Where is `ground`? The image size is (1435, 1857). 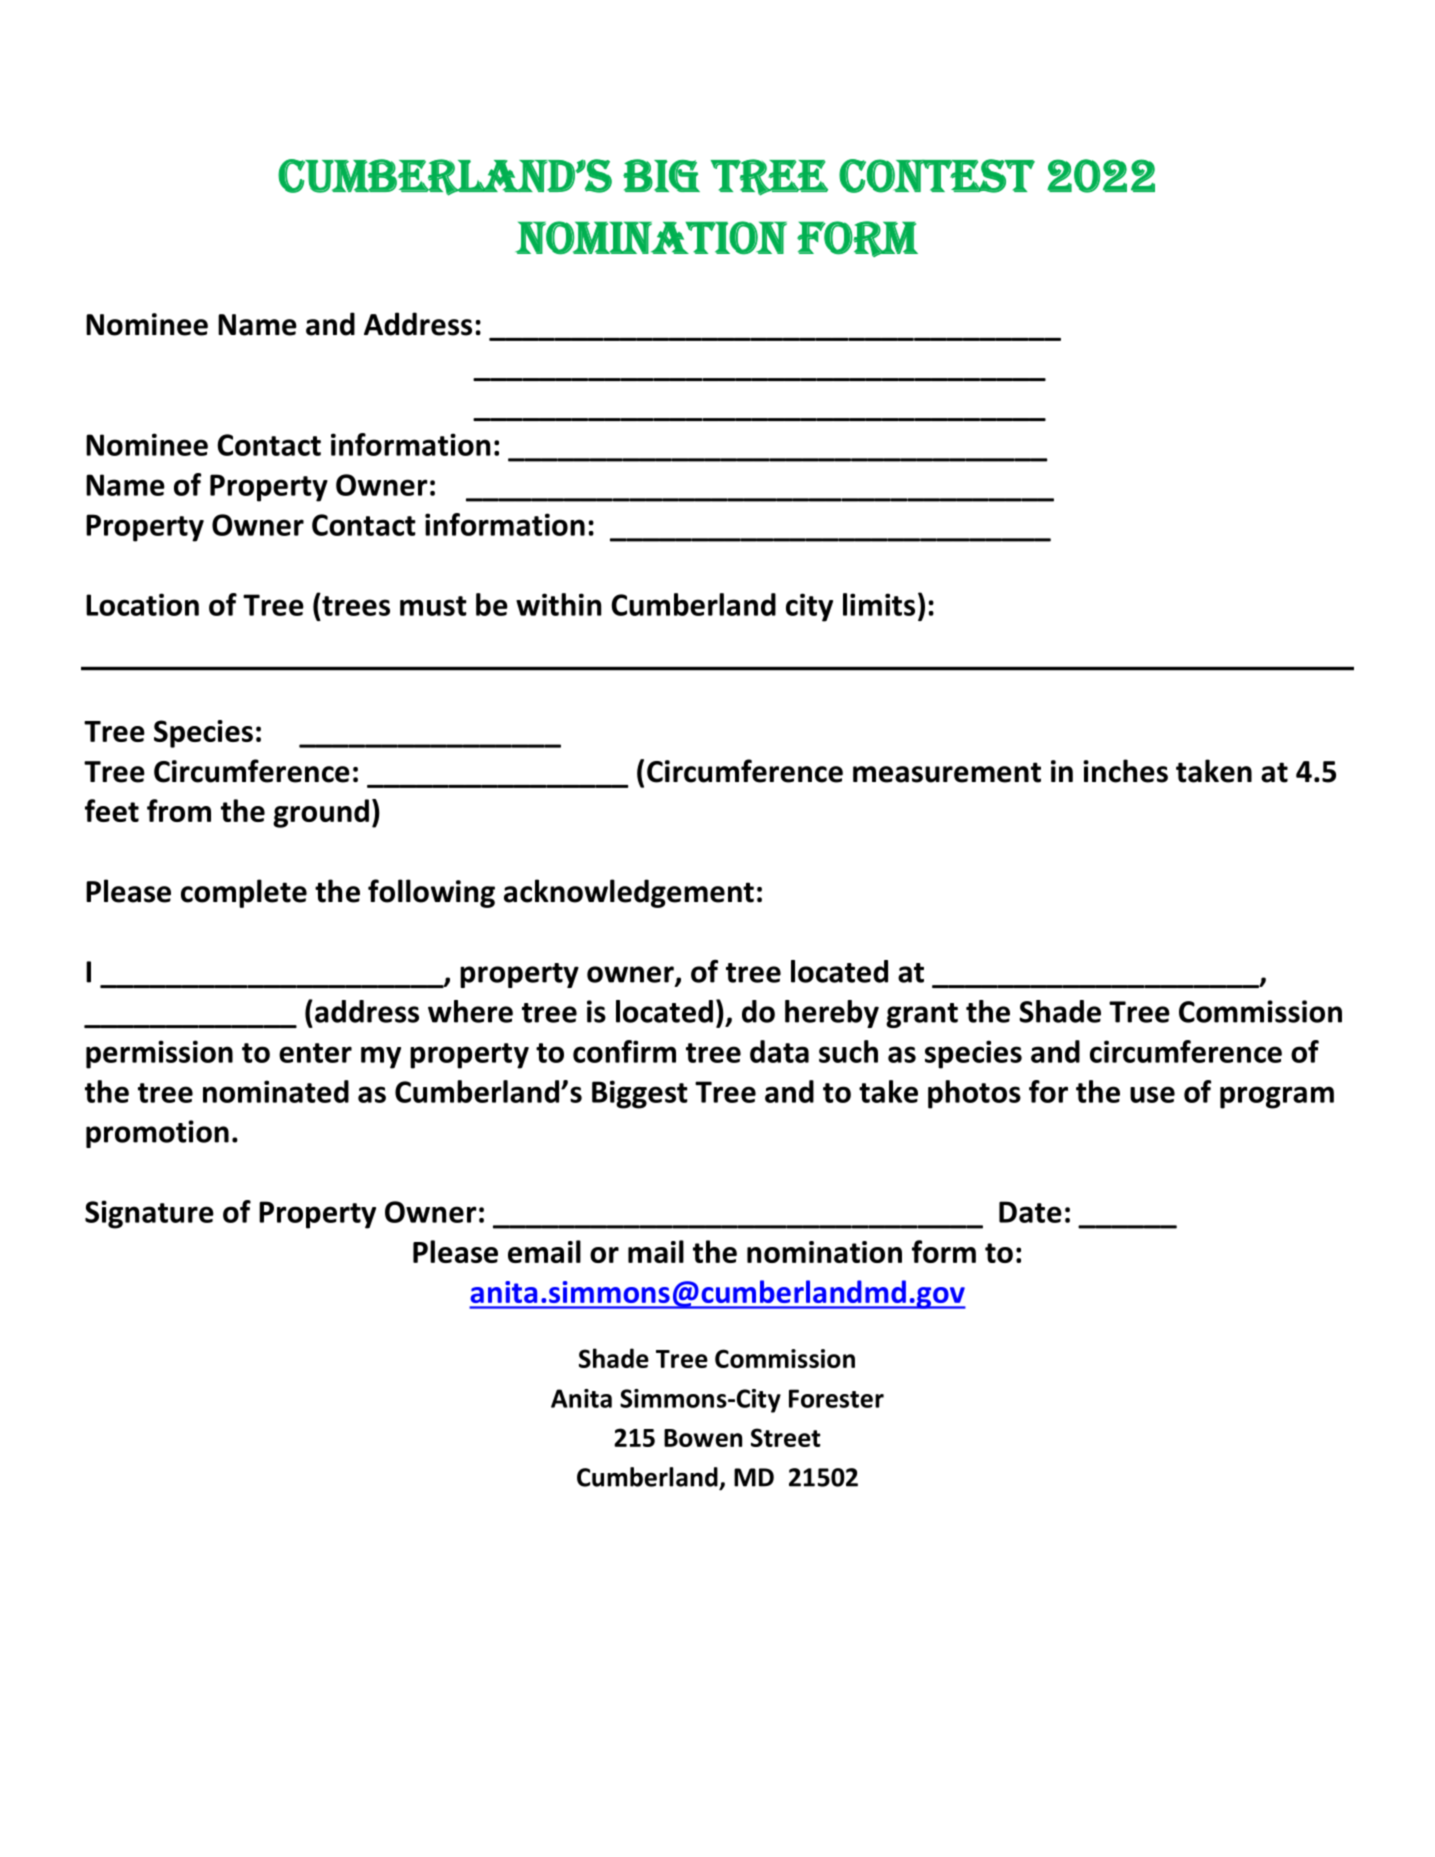 ground is located at coordinates (321, 813).
